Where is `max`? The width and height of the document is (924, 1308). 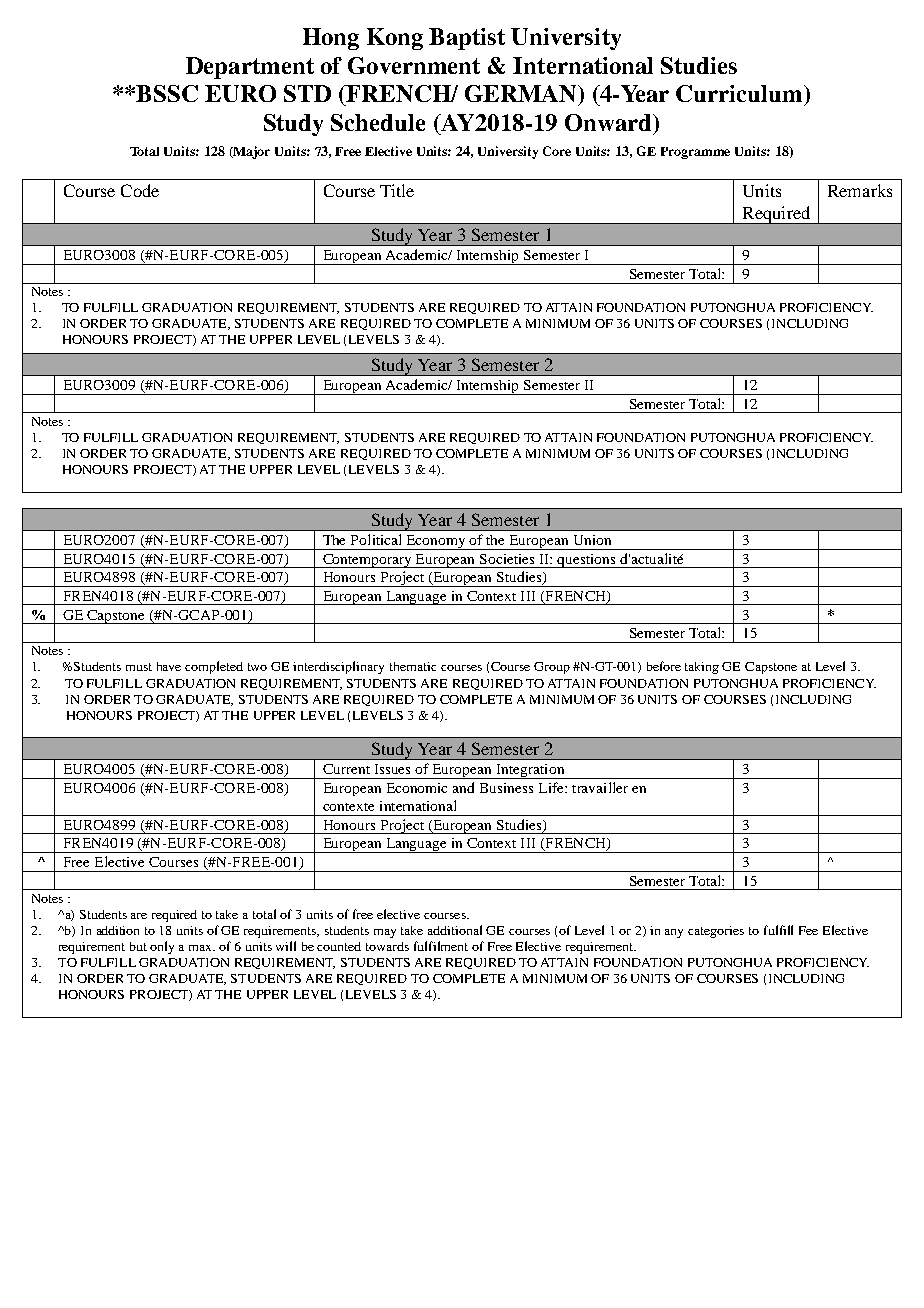
max is located at coordinates (202, 948).
